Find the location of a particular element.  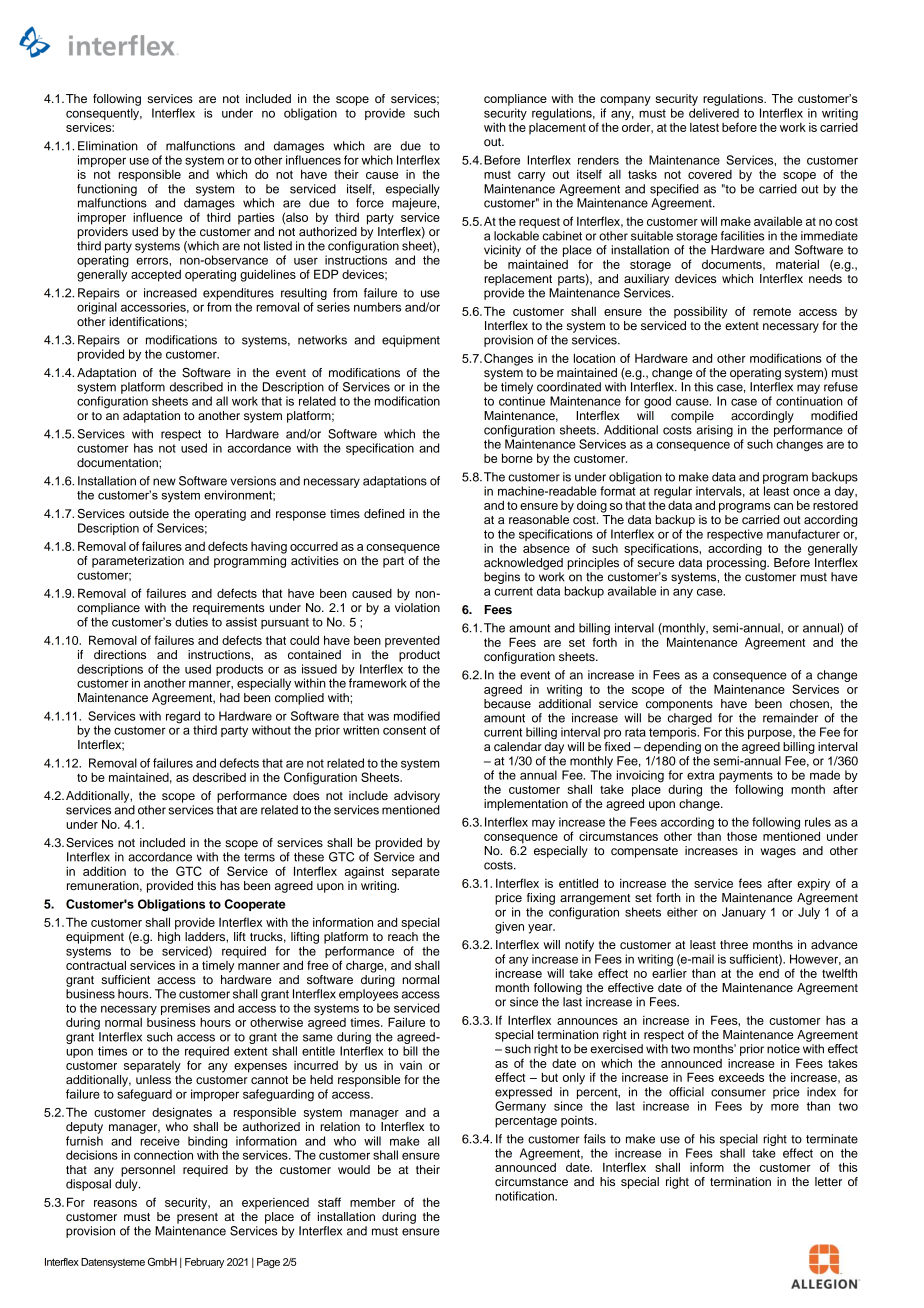

payments is located at coordinates (746, 778).
